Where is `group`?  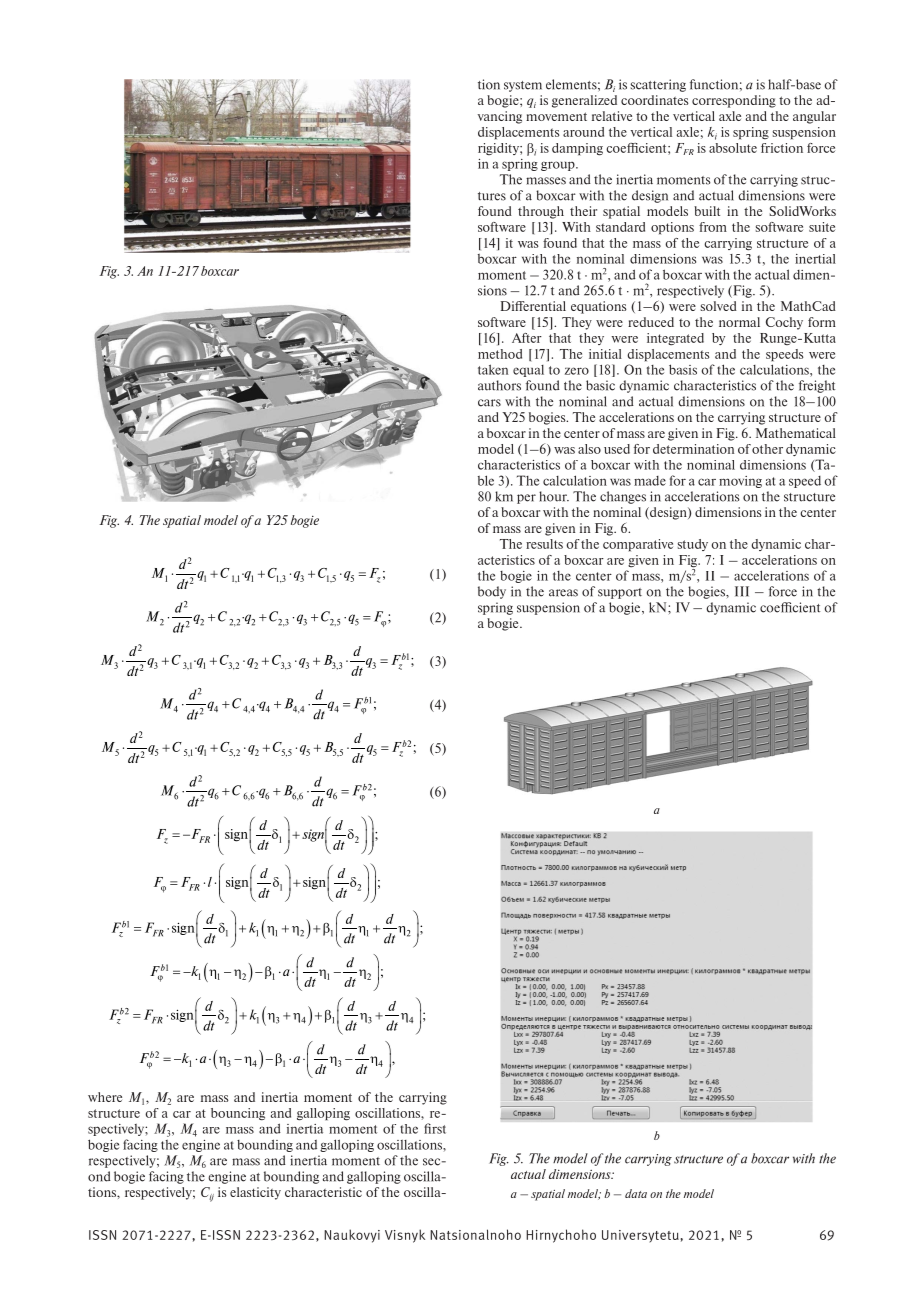 group is located at coordinates (559, 166).
